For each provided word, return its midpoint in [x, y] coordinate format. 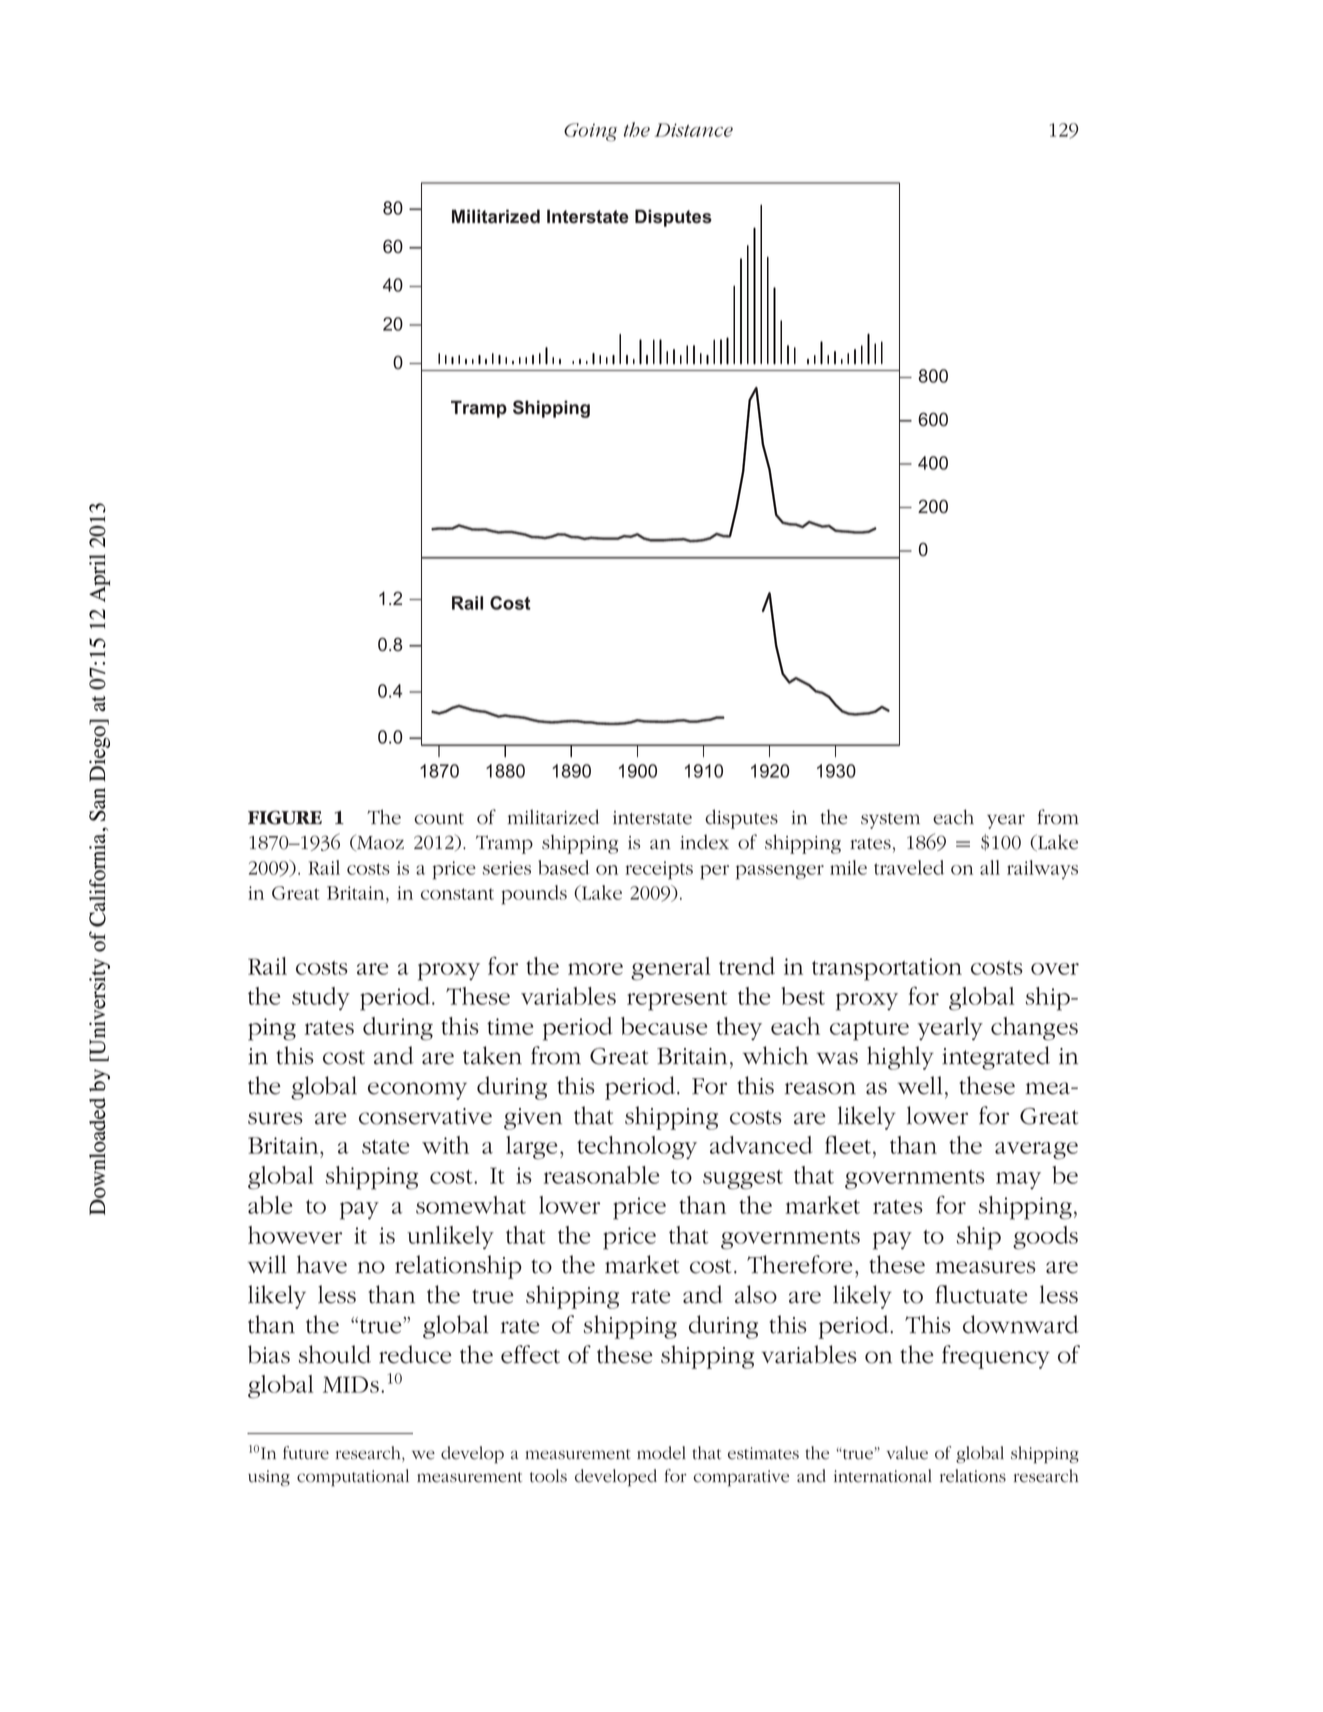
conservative [425, 1116]
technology [637, 1148]
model [661, 1453]
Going [590, 132]
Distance [694, 130]
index [704, 842]
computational [353, 1477]
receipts [659, 870]
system [890, 821]
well [920, 1085]
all [990, 867]
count [439, 819]
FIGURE [285, 817]
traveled [909, 867]
